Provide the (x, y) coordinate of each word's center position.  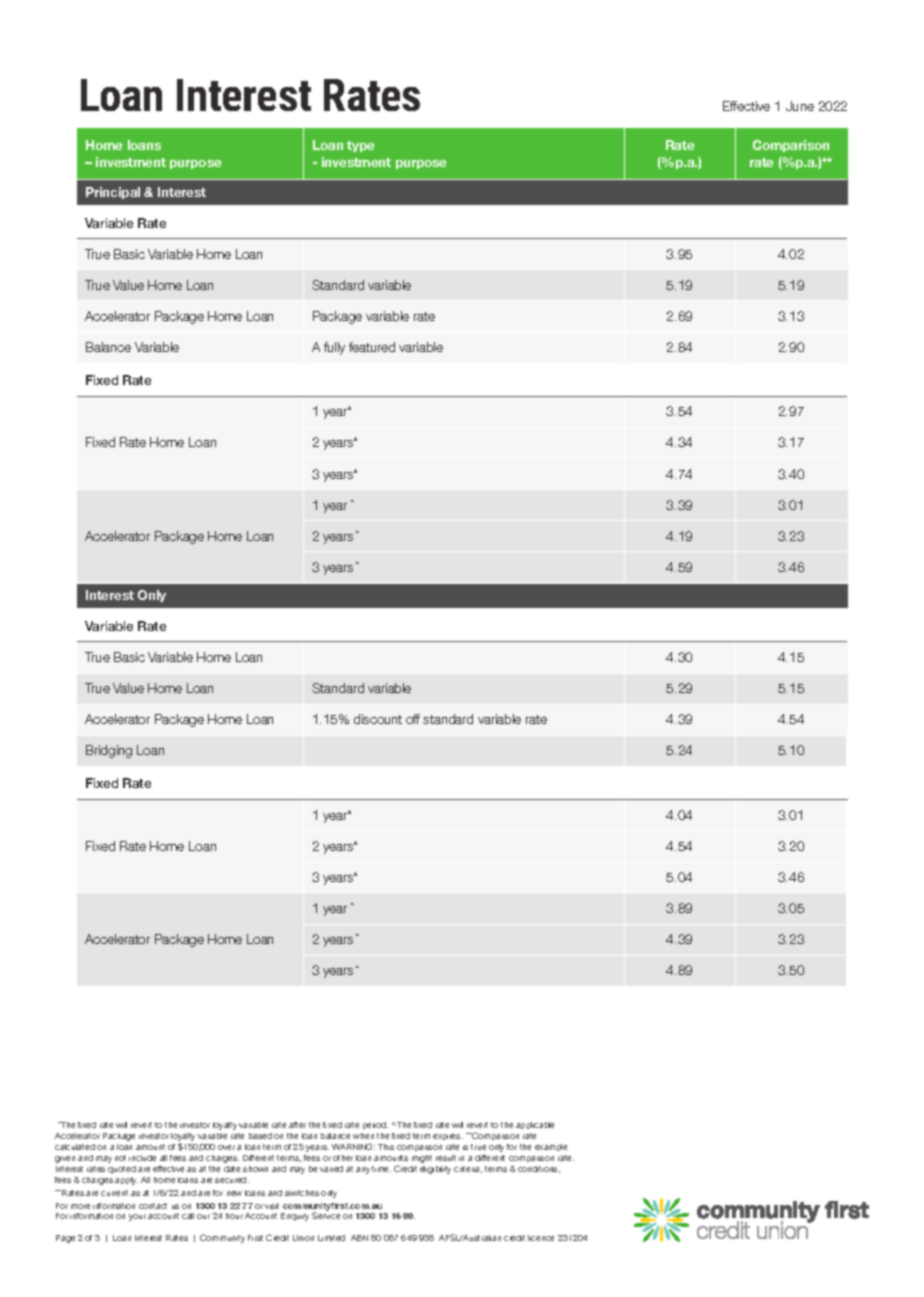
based (260, 1136)
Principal (113, 193)
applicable (535, 1125)
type (360, 146)
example (551, 1147)
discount (378, 719)
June (800, 106)
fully (334, 348)
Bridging (109, 751)
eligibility (435, 1170)
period (375, 1125)
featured (372, 347)
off (413, 719)
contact (153, 1206)
